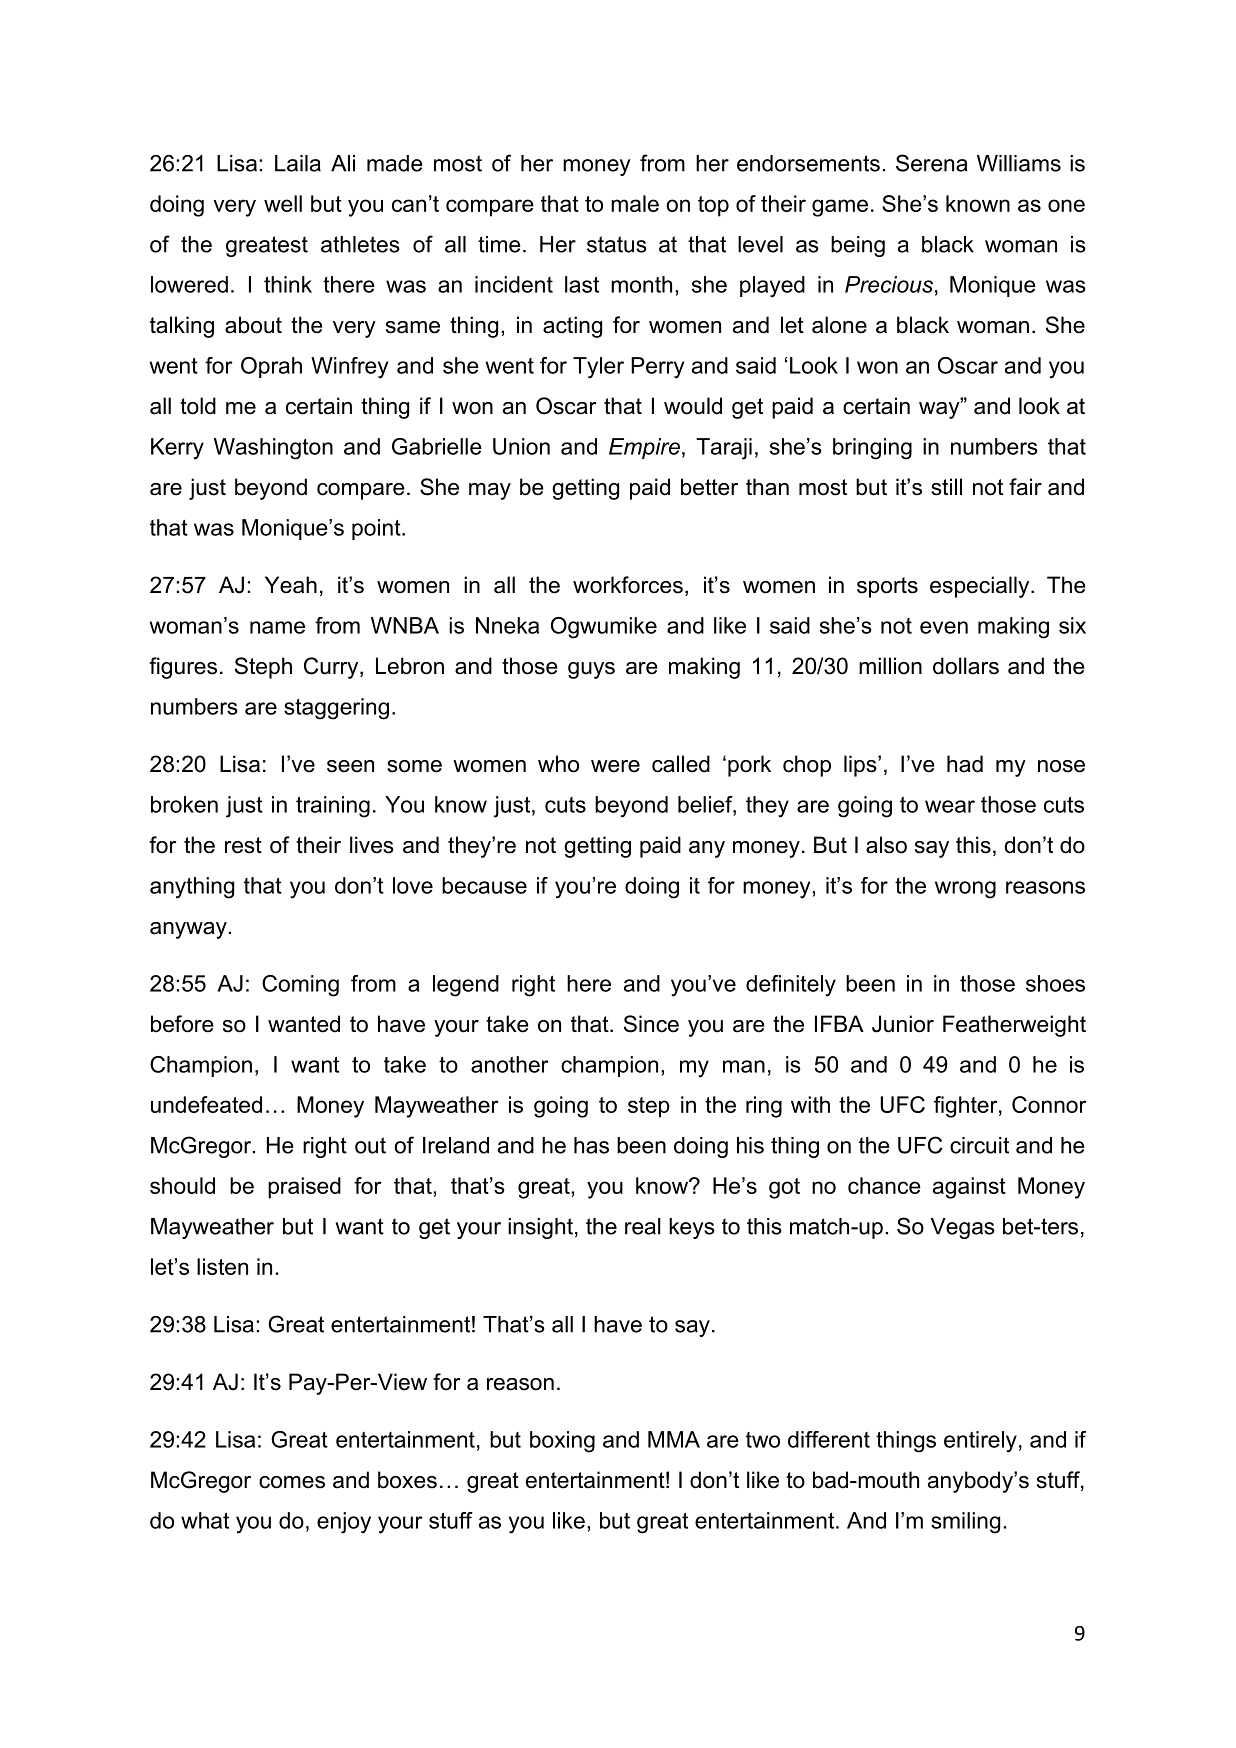  I want to click on Serena, so click(932, 163).
